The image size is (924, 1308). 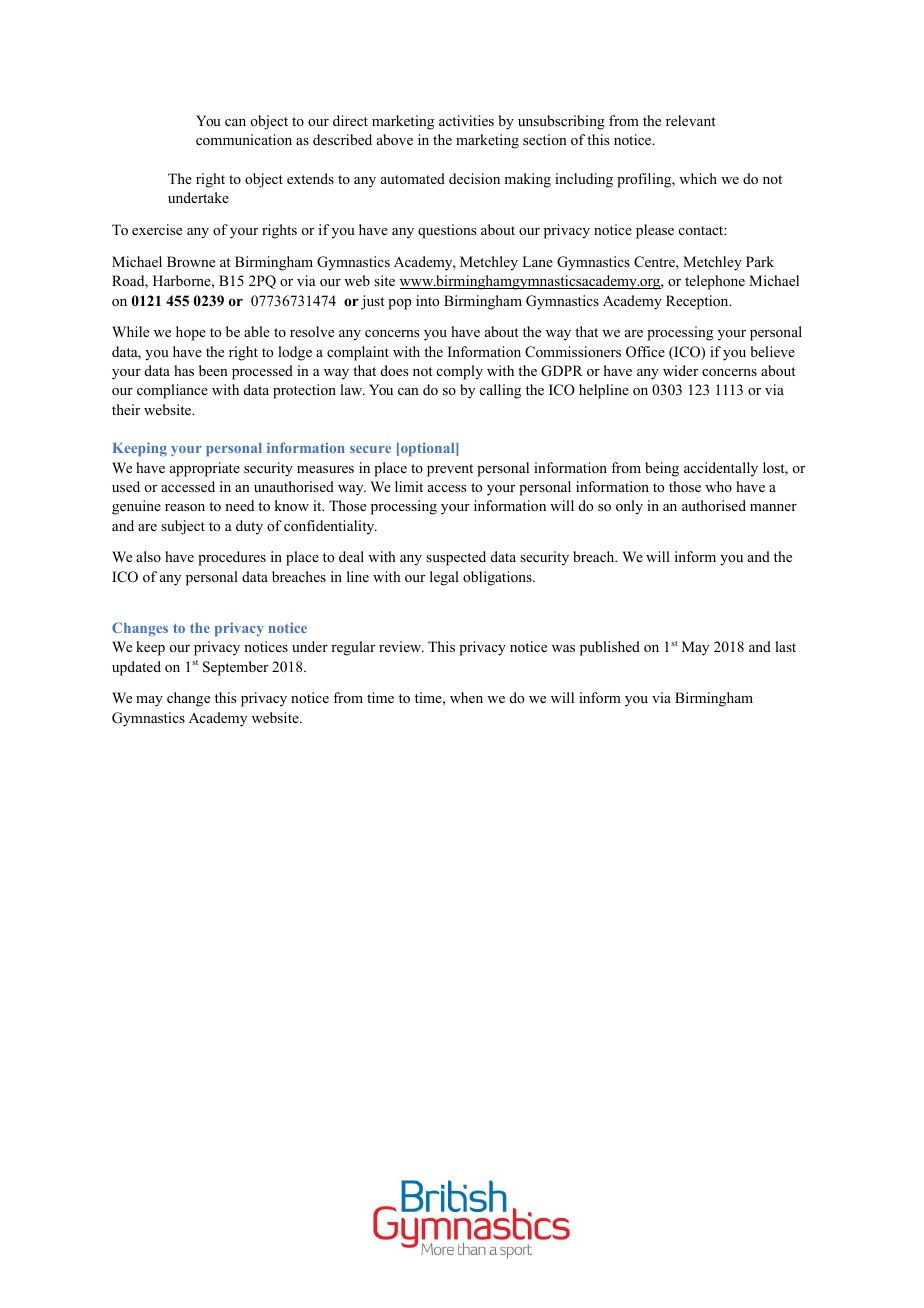 What do you see at coordinates (680, 370) in the page?
I see `wider` at bounding box center [680, 370].
